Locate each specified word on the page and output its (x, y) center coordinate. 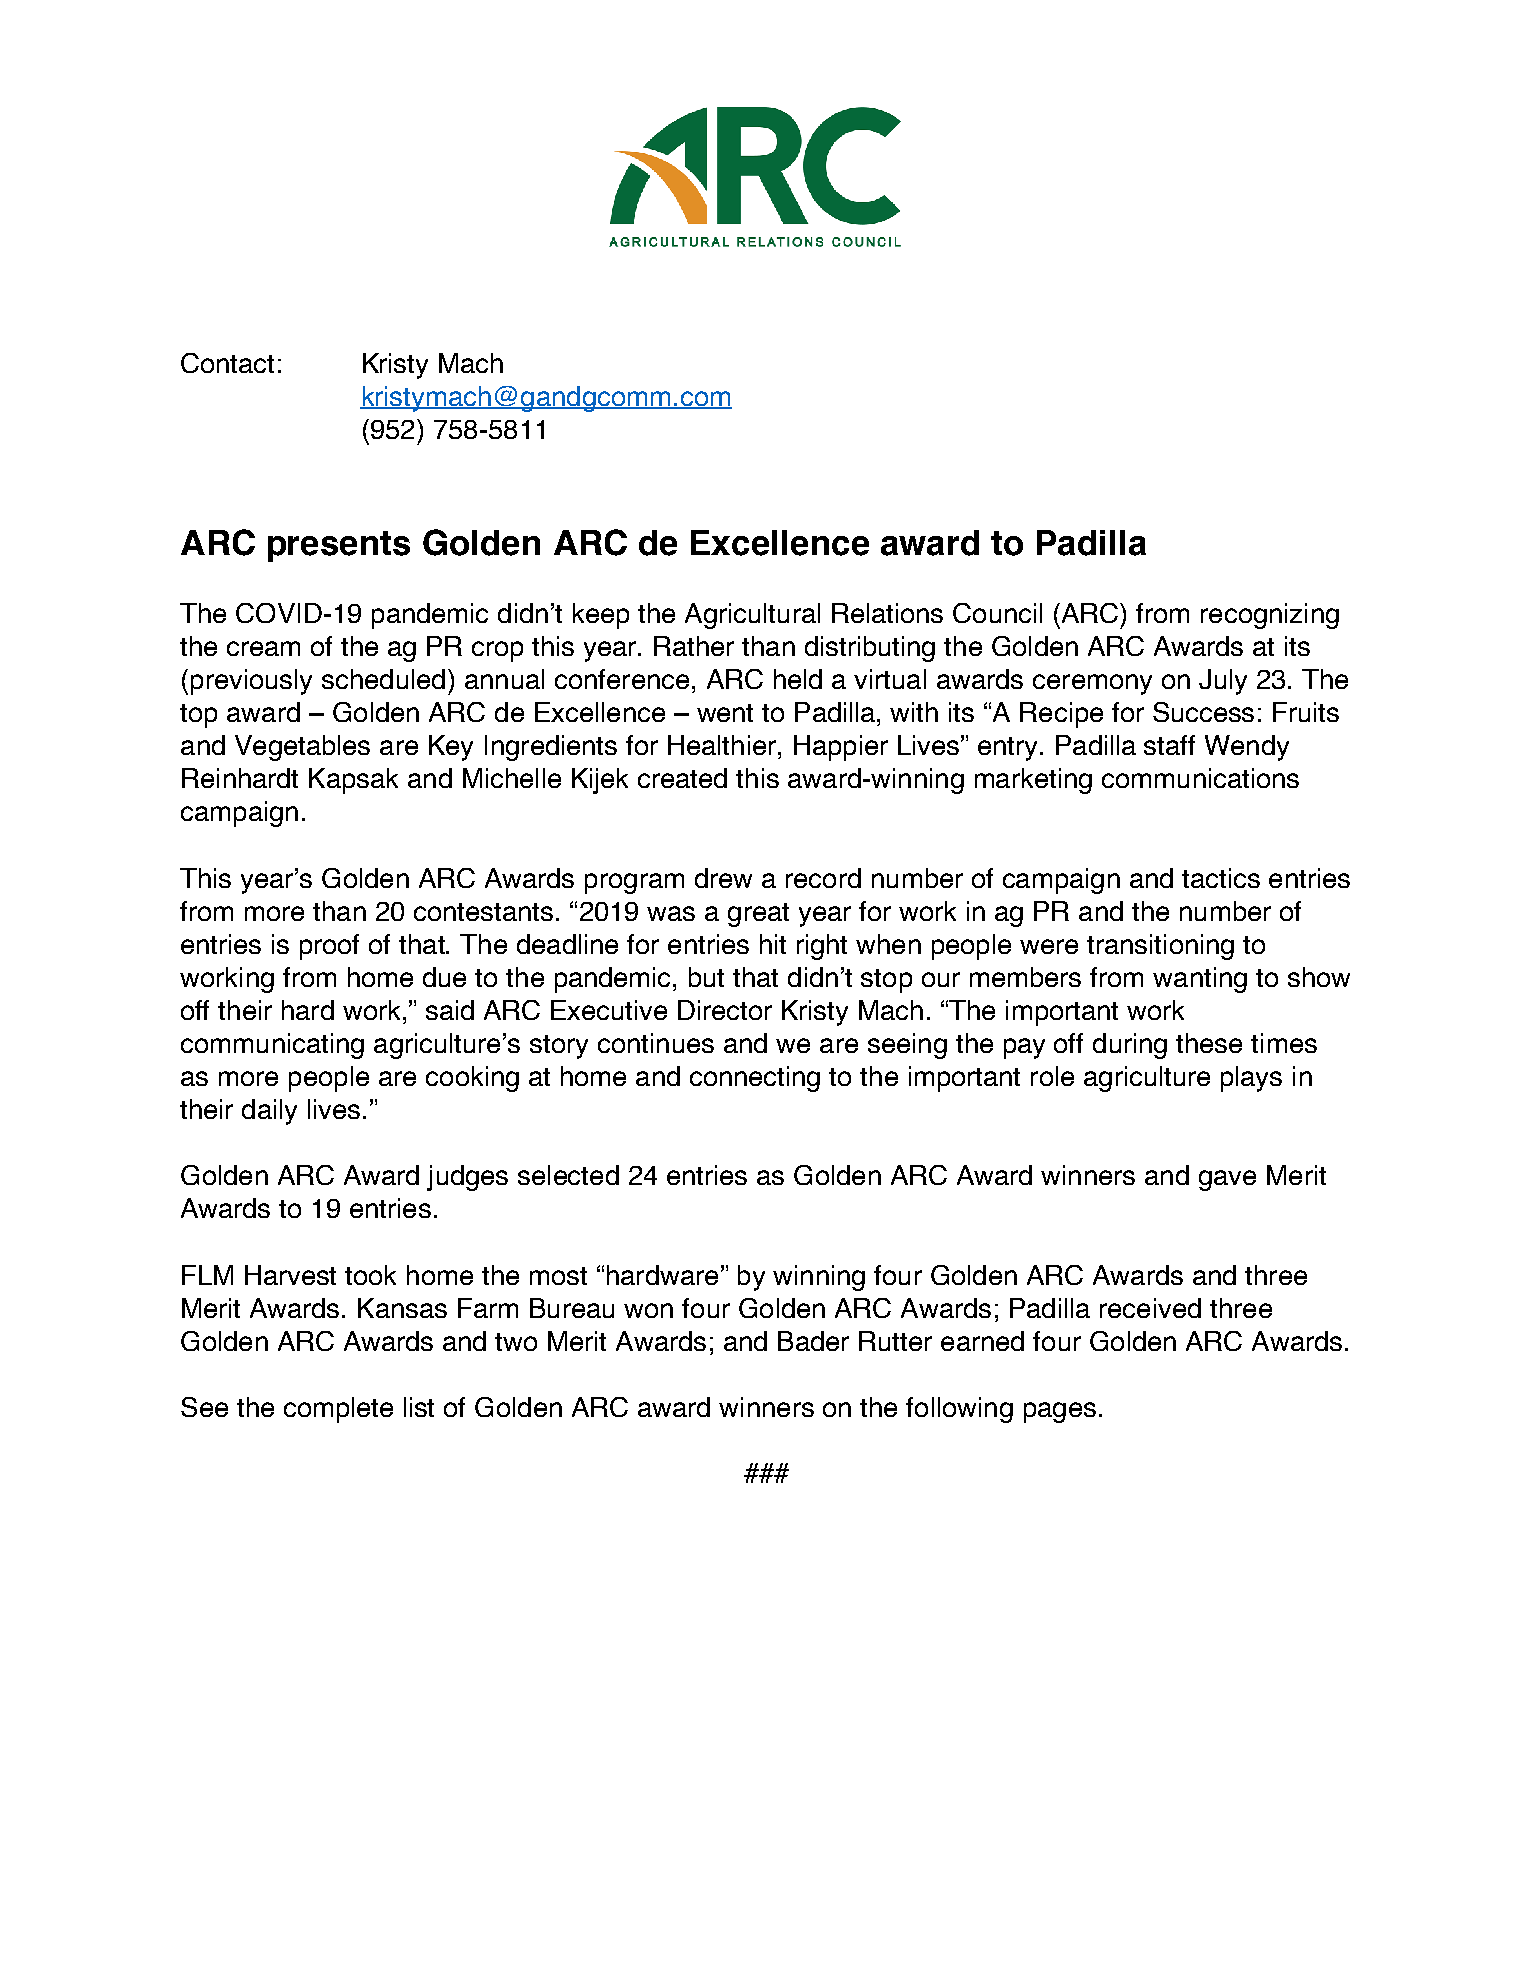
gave (1227, 1180)
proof (329, 947)
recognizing (1270, 616)
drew (723, 878)
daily (269, 1112)
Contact (227, 363)
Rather (694, 646)
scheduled (383, 679)
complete (338, 1410)
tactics (1221, 878)
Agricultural (752, 616)
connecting (755, 1079)
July (1223, 682)
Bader (813, 1341)
